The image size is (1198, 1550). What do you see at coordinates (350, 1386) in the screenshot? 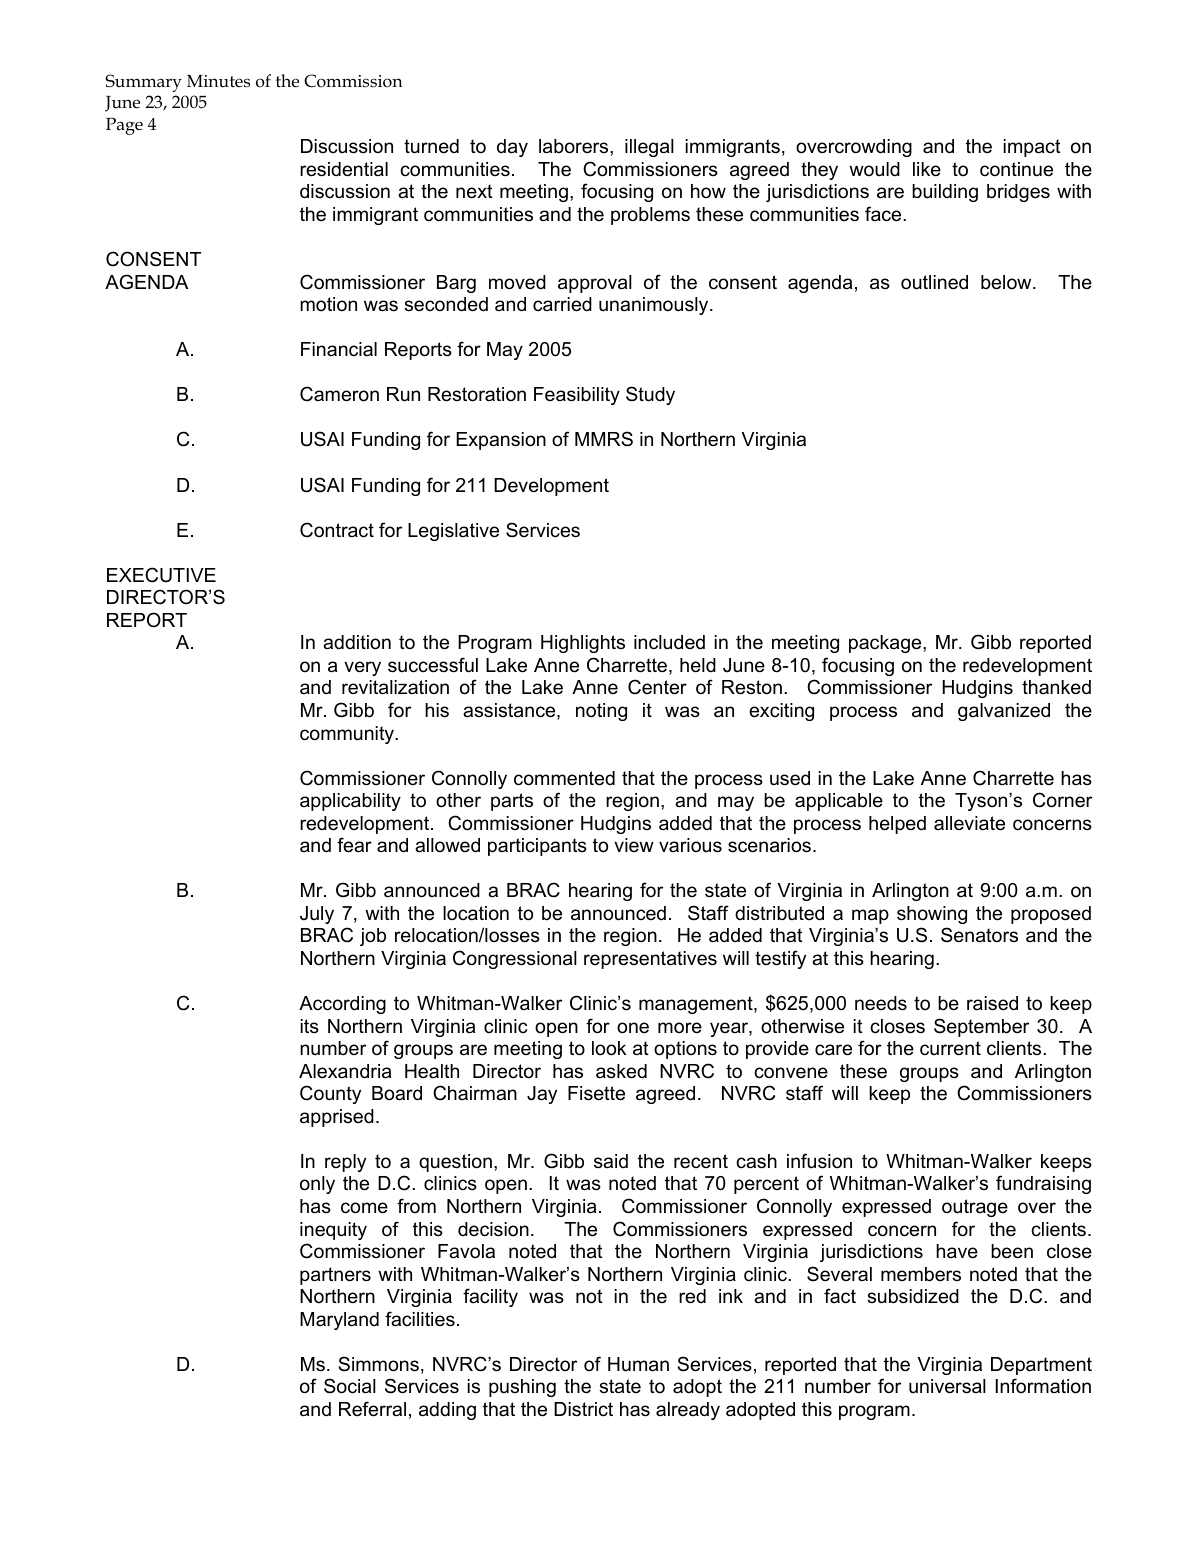
I see `Social` at bounding box center [350, 1386].
